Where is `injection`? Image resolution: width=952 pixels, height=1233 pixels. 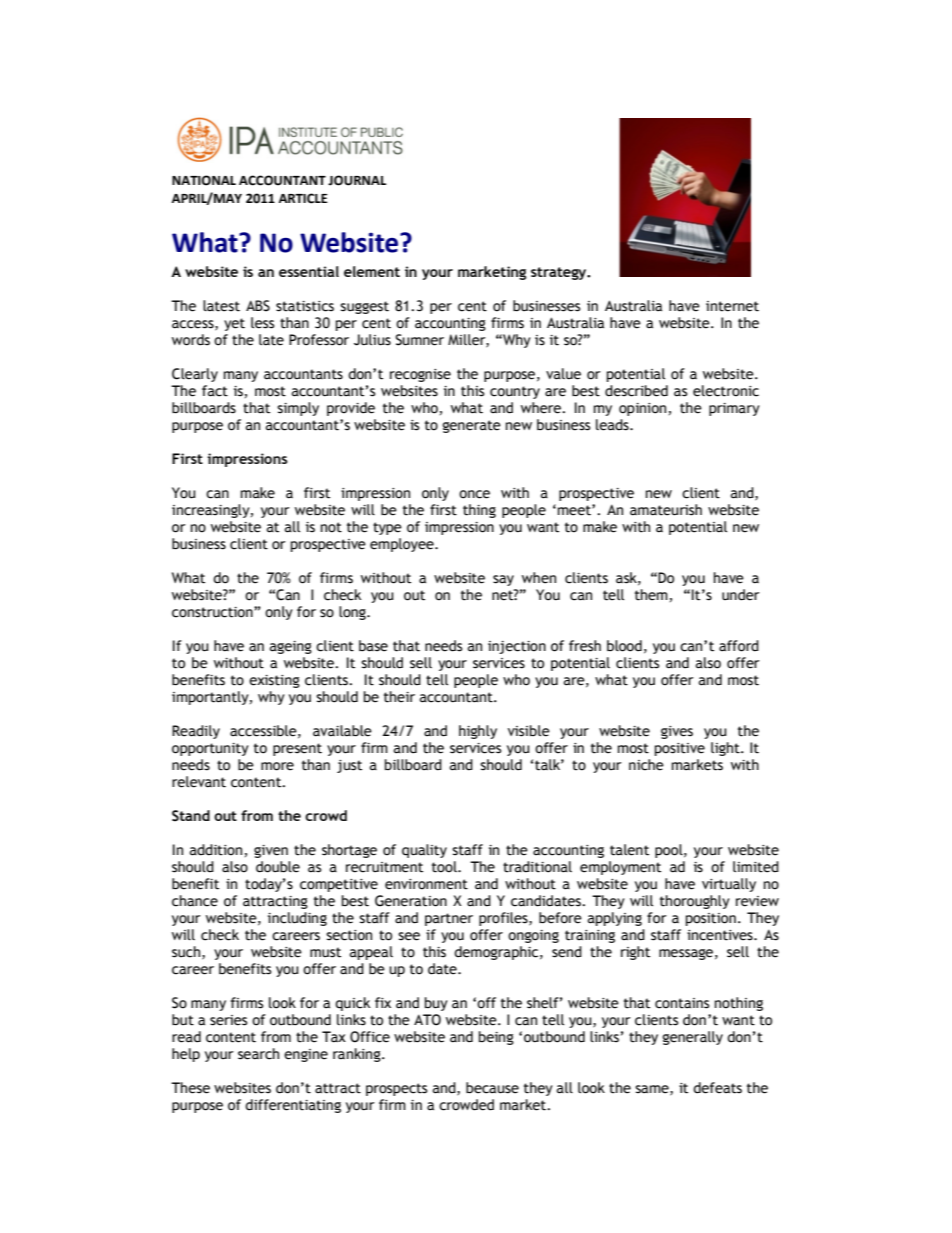
injection is located at coordinates (517, 647).
